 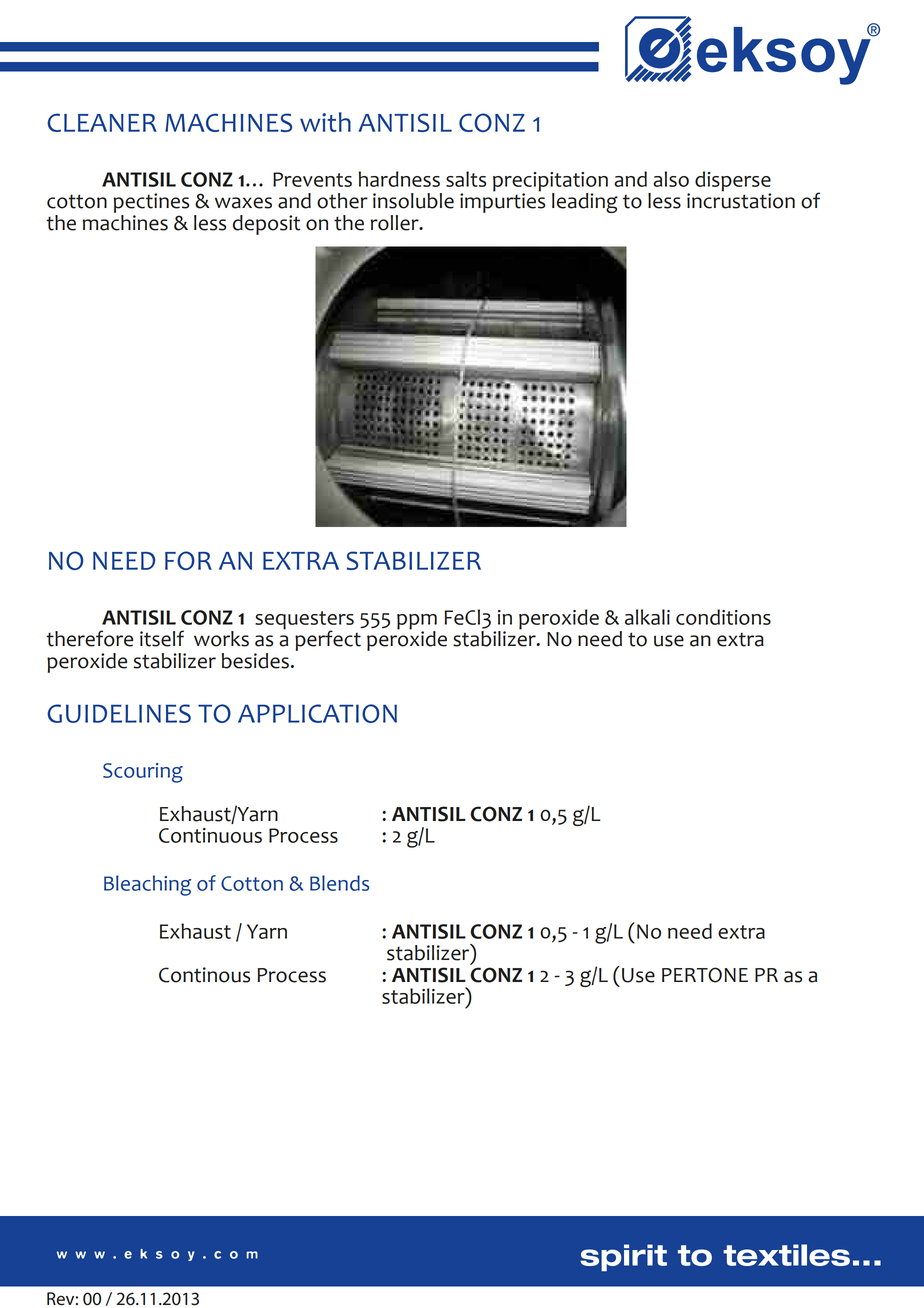 What do you see at coordinates (647, 617) in the screenshot?
I see `alkali` at bounding box center [647, 617].
